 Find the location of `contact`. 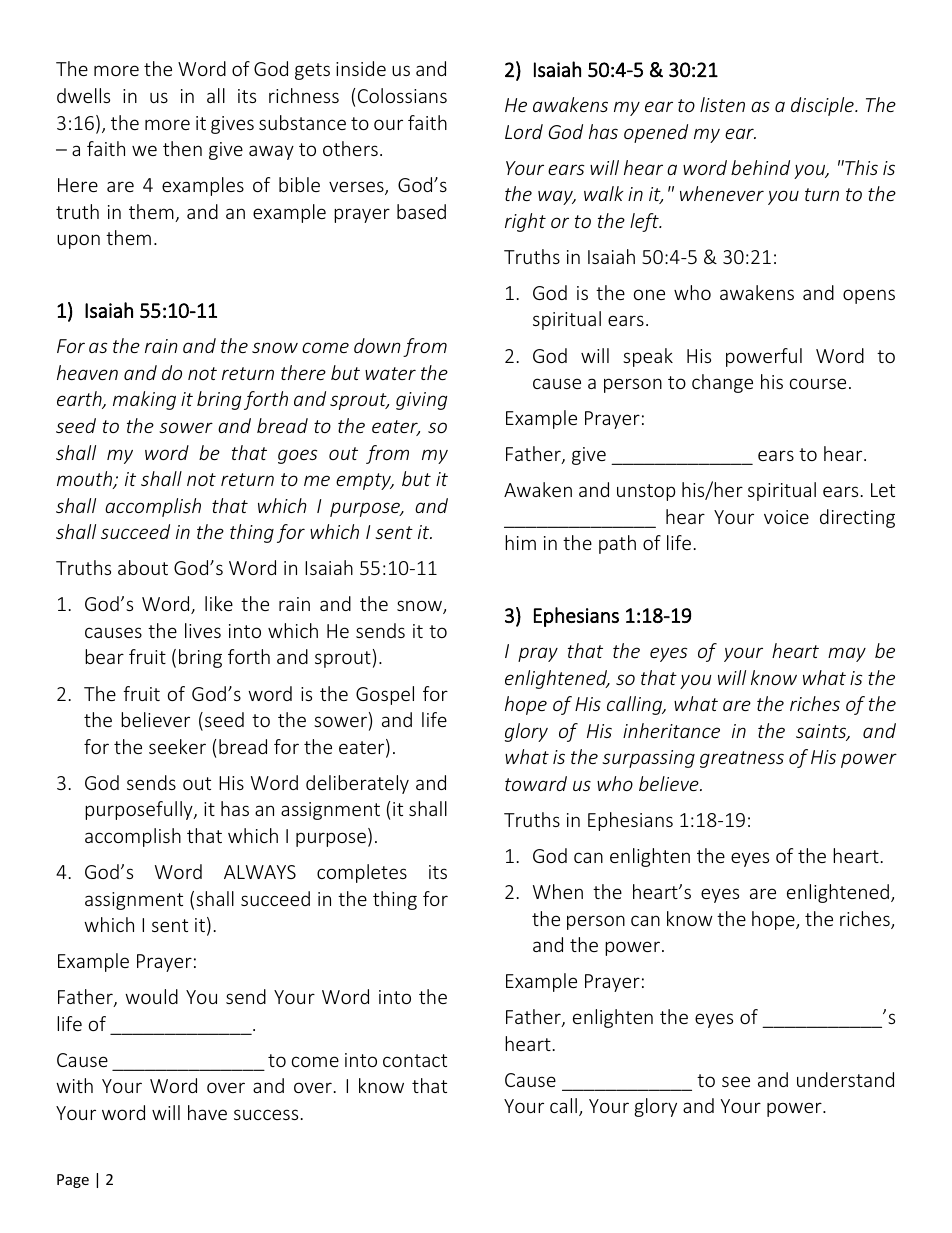

contact is located at coordinates (415, 1060).
